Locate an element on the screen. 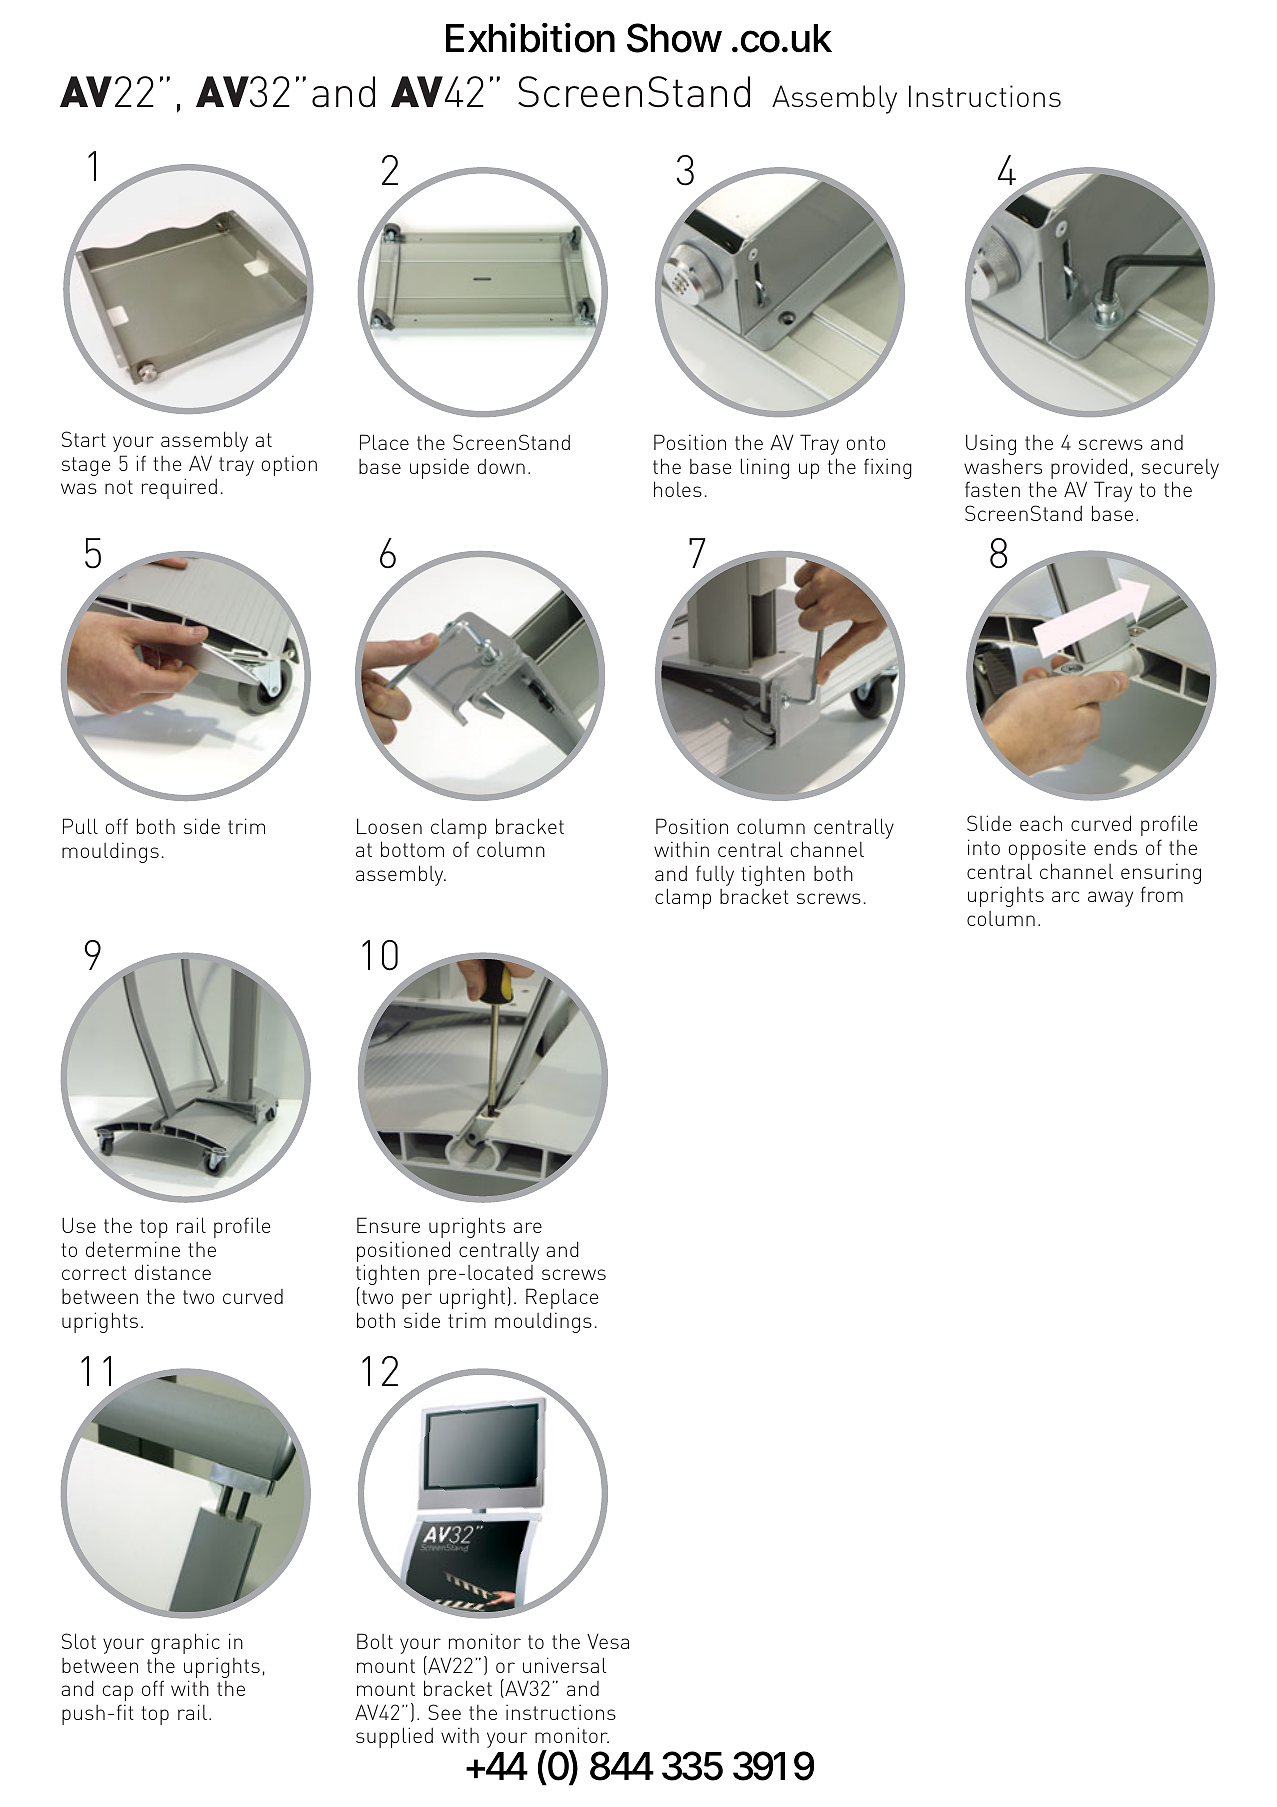 This screenshot has width=1277, height=1807. universal is located at coordinates (565, 1665).
